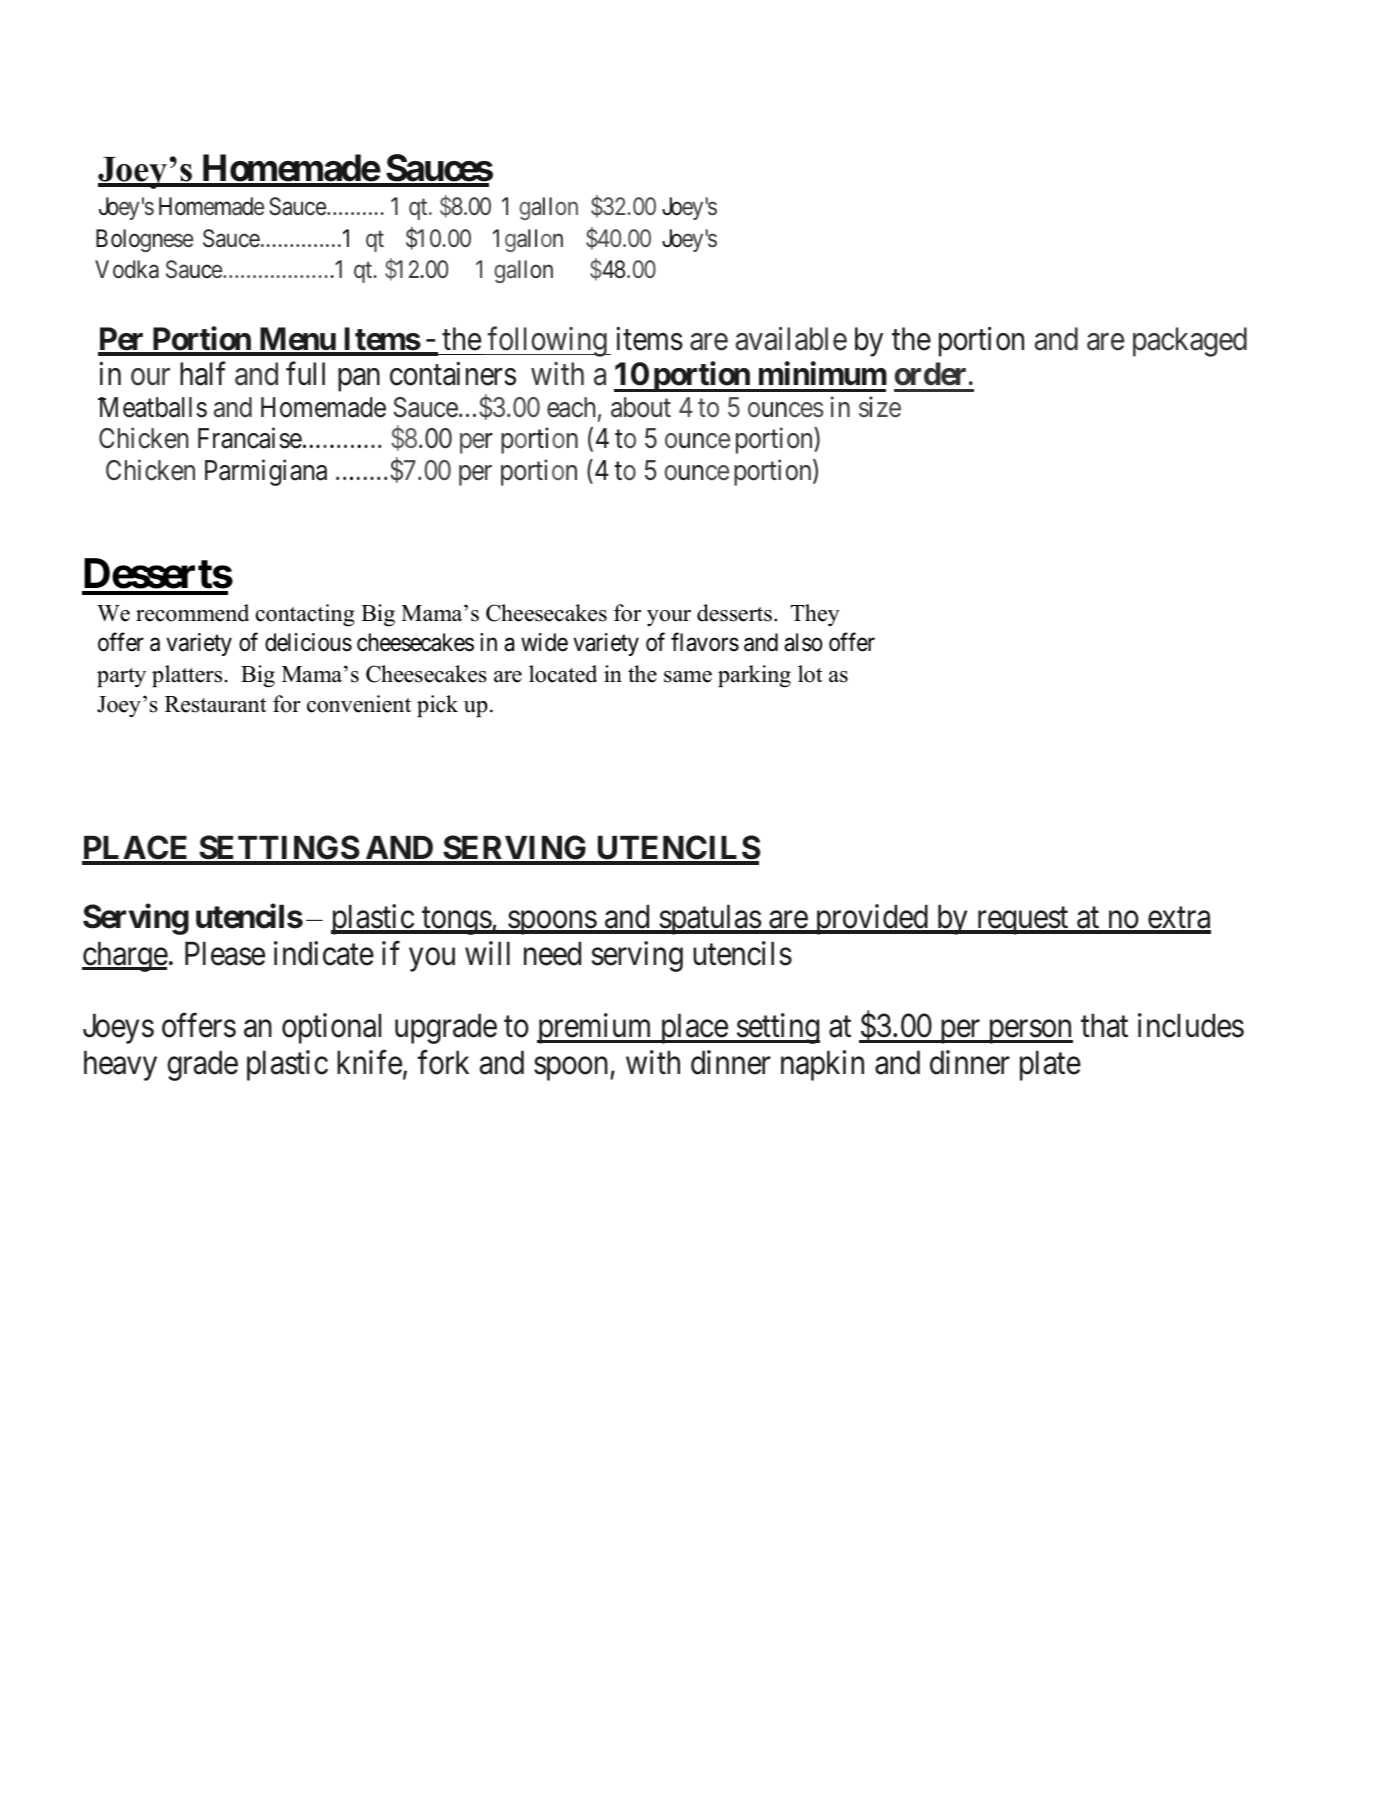 The height and width of the screenshot is (1804, 1394). What do you see at coordinates (1022, 921) in the screenshot?
I see `request` at bounding box center [1022, 921].
